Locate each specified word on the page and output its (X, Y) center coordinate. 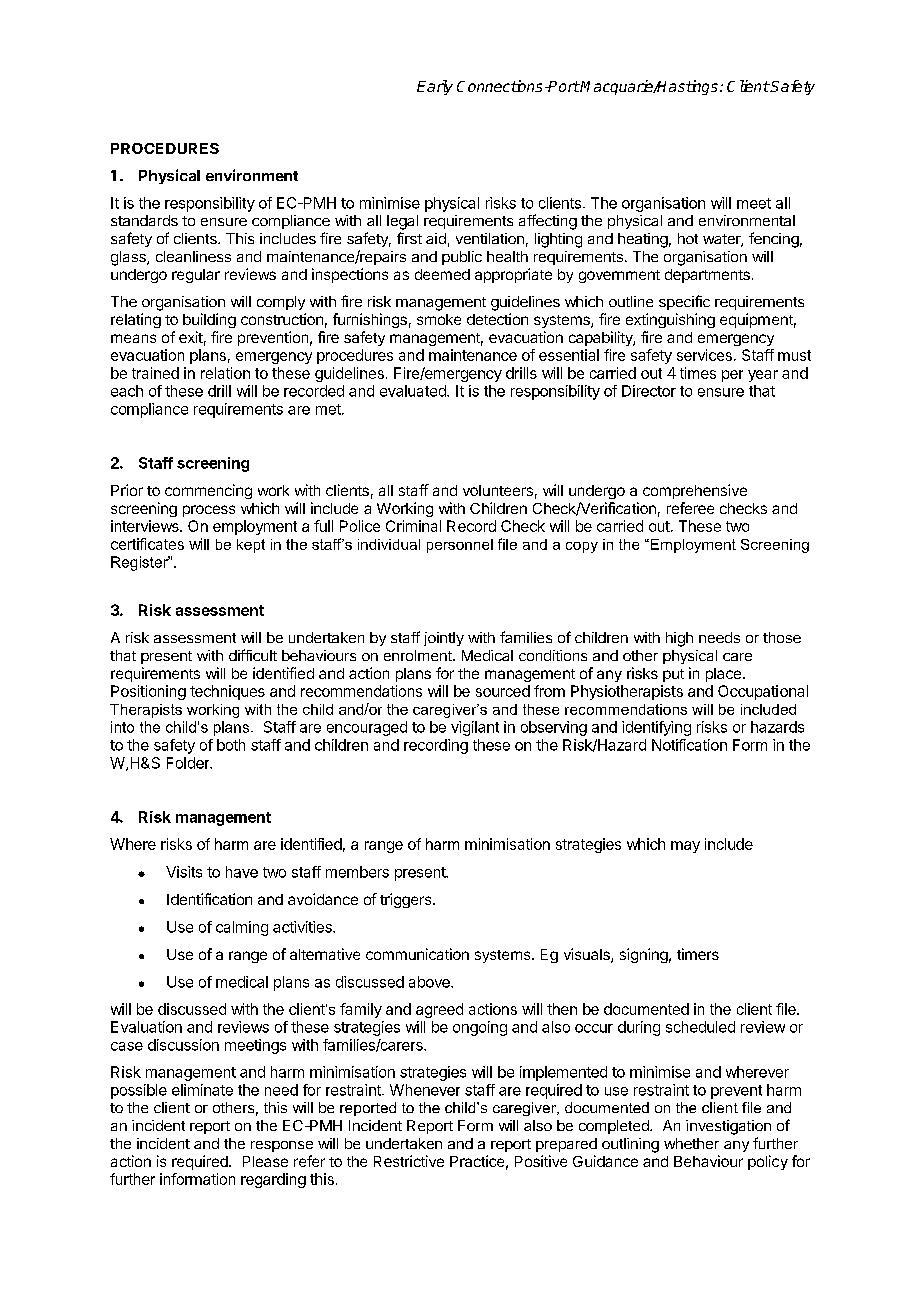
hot (688, 238)
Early (435, 87)
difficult (253, 655)
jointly (444, 639)
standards (144, 220)
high (679, 639)
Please (265, 1161)
